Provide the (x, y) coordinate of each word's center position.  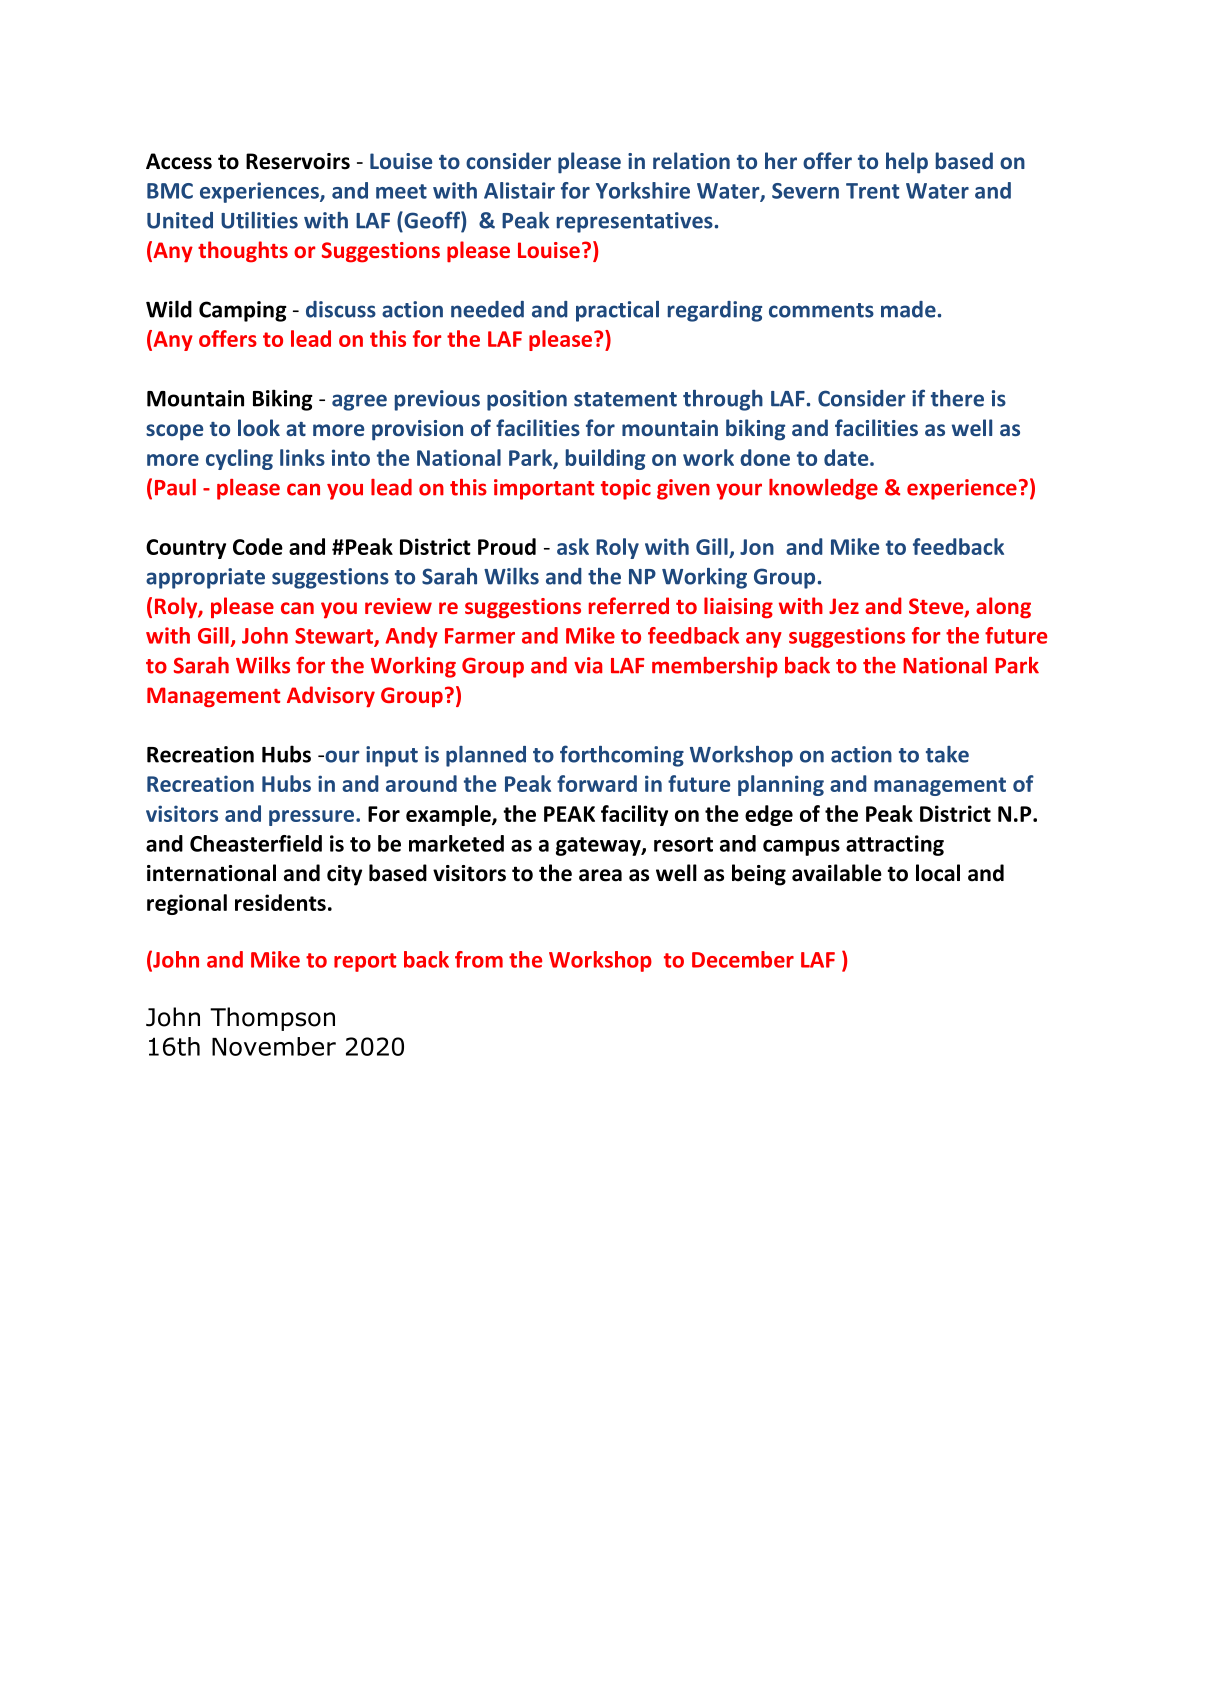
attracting (895, 845)
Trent (872, 191)
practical (617, 311)
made (908, 309)
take (947, 754)
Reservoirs (298, 161)
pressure (313, 818)
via (588, 665)
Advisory (331, 697)
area (600, 875)
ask (573, 546)
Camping (243, 311)
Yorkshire (643, 190)
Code (258, 546)
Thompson (272, 1019)
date (847, 457)
